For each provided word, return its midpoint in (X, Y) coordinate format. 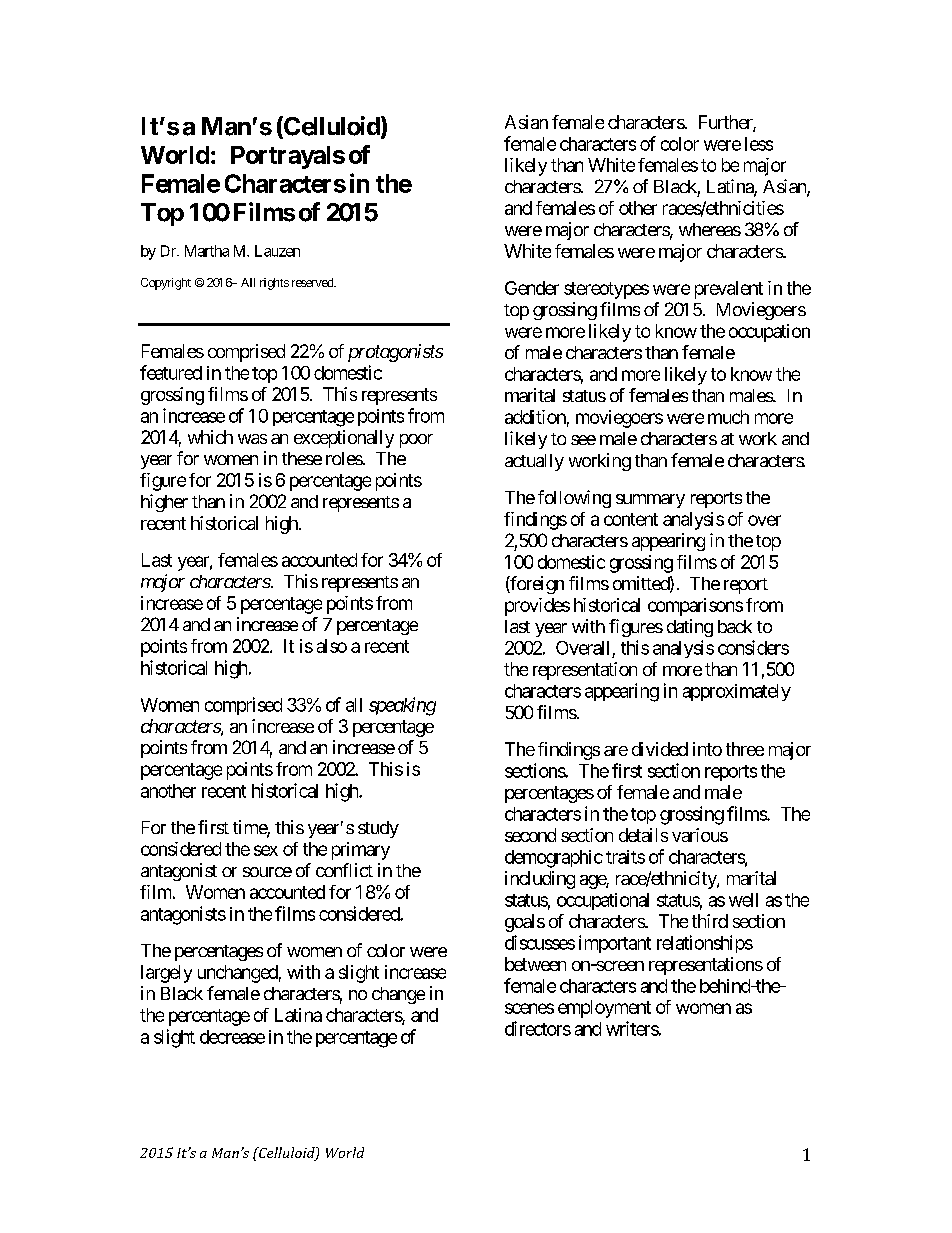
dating (690, 628)
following (574, 499)
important (615, 944)
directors (538, 1028)
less (759, 144)
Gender (532, 288)
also (332, 646)
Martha (207, 251)
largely (166, 974)
